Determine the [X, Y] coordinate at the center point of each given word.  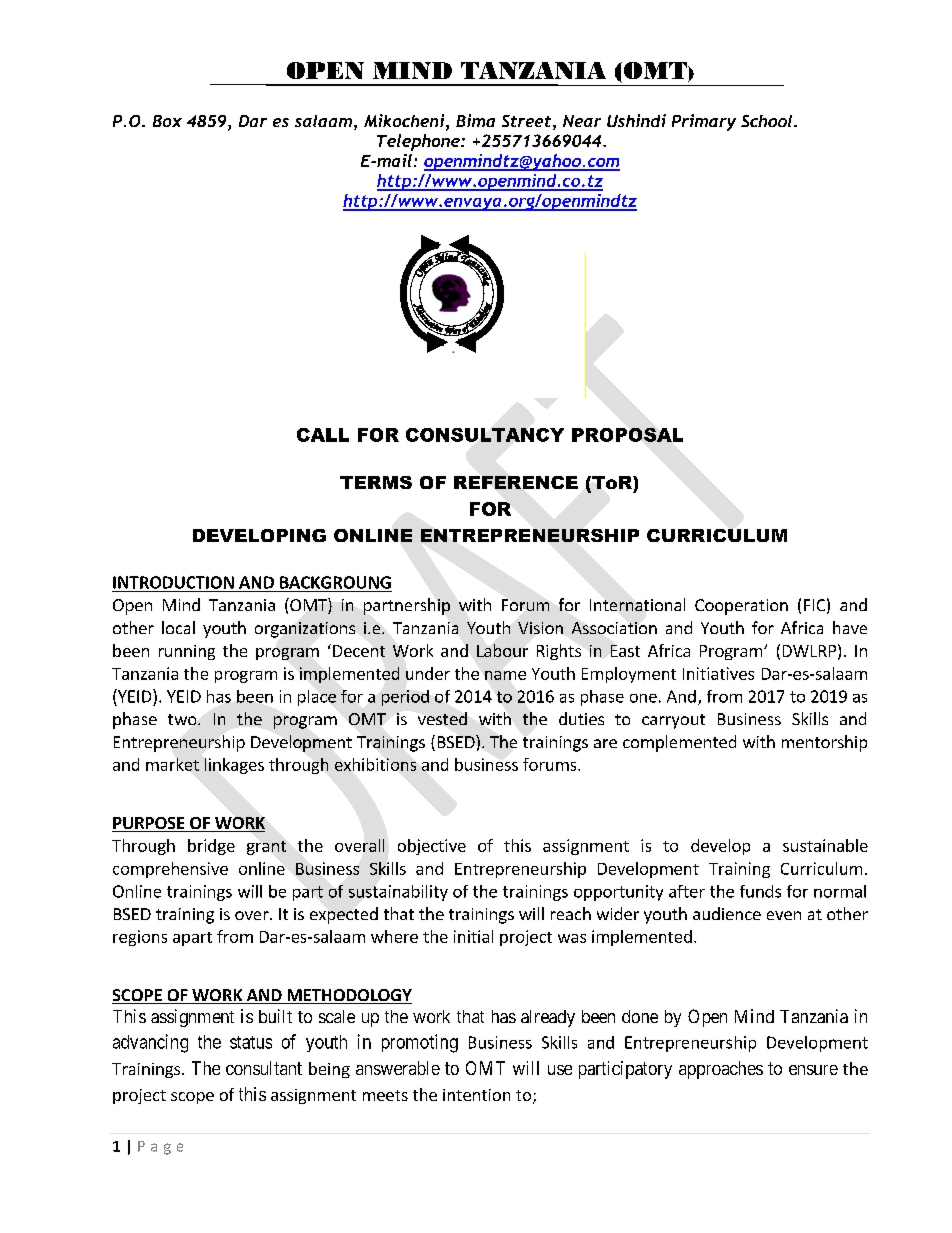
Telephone [419, 142]
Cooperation [741, 607]
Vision [540, 628]
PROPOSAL [627, 435]
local [178, 627]
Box [167, 121]
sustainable [825, 845]
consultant [264, 1068]
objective [432, 847]
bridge [211, 847]
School [768, 121]
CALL [323, 435]
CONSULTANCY [485, 435]
